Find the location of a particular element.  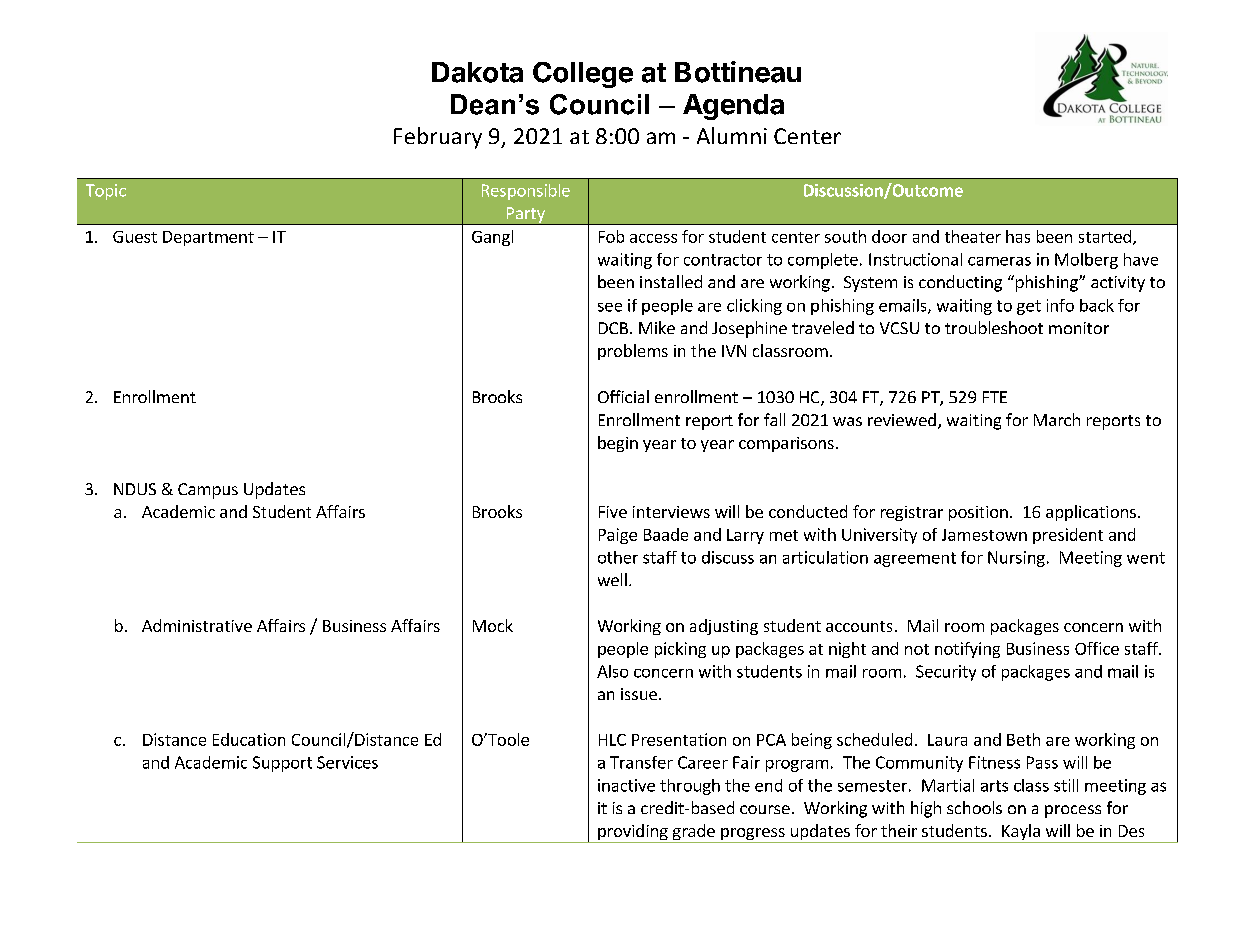

Agenda is located at coordinates (733, 107).
